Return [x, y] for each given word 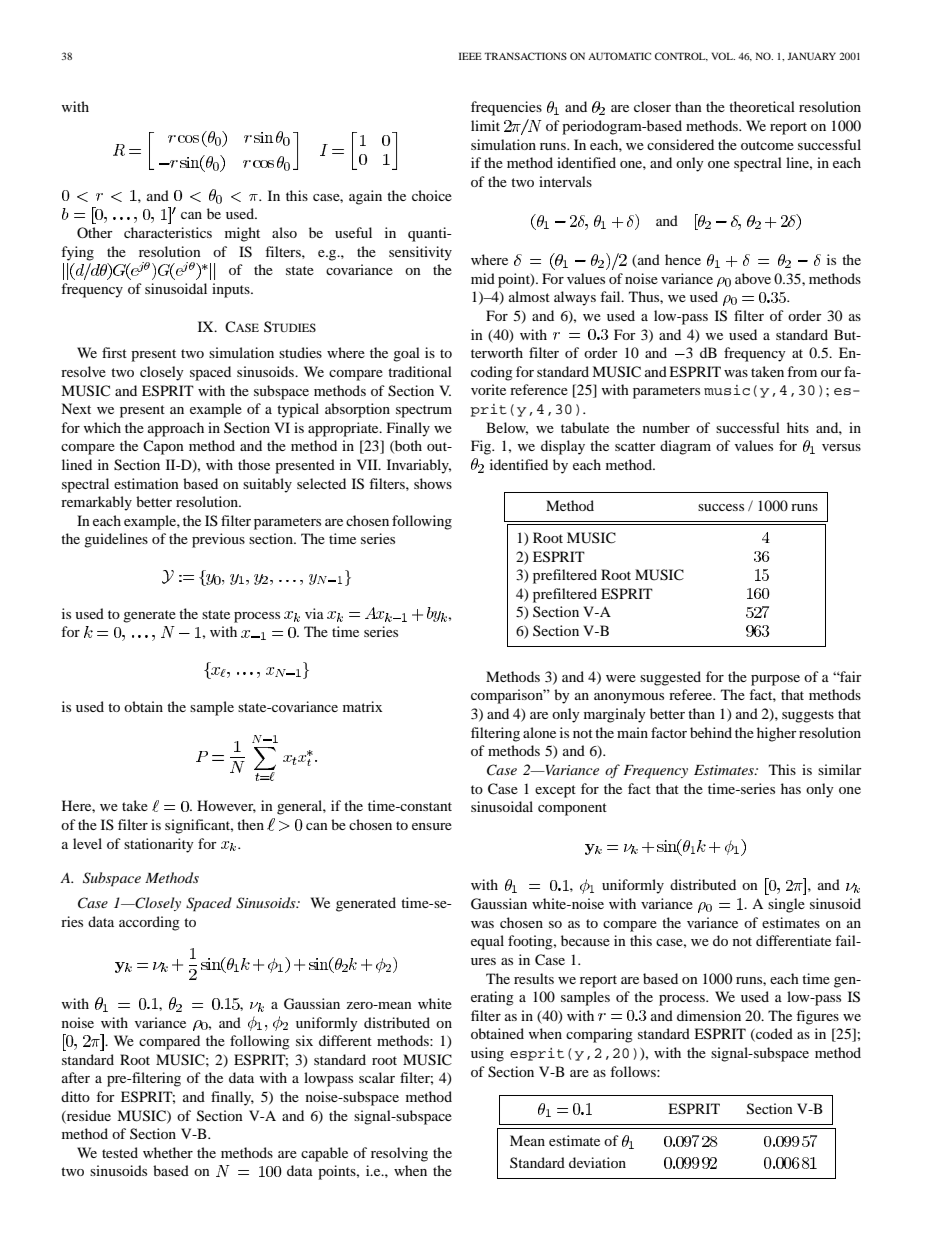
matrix [362, 706]
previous [218, 540]
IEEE [470, 56]
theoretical [762, 106]
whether [168, 1152]
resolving [399, 1154]
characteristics [168, 232]
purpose [775, 680]
